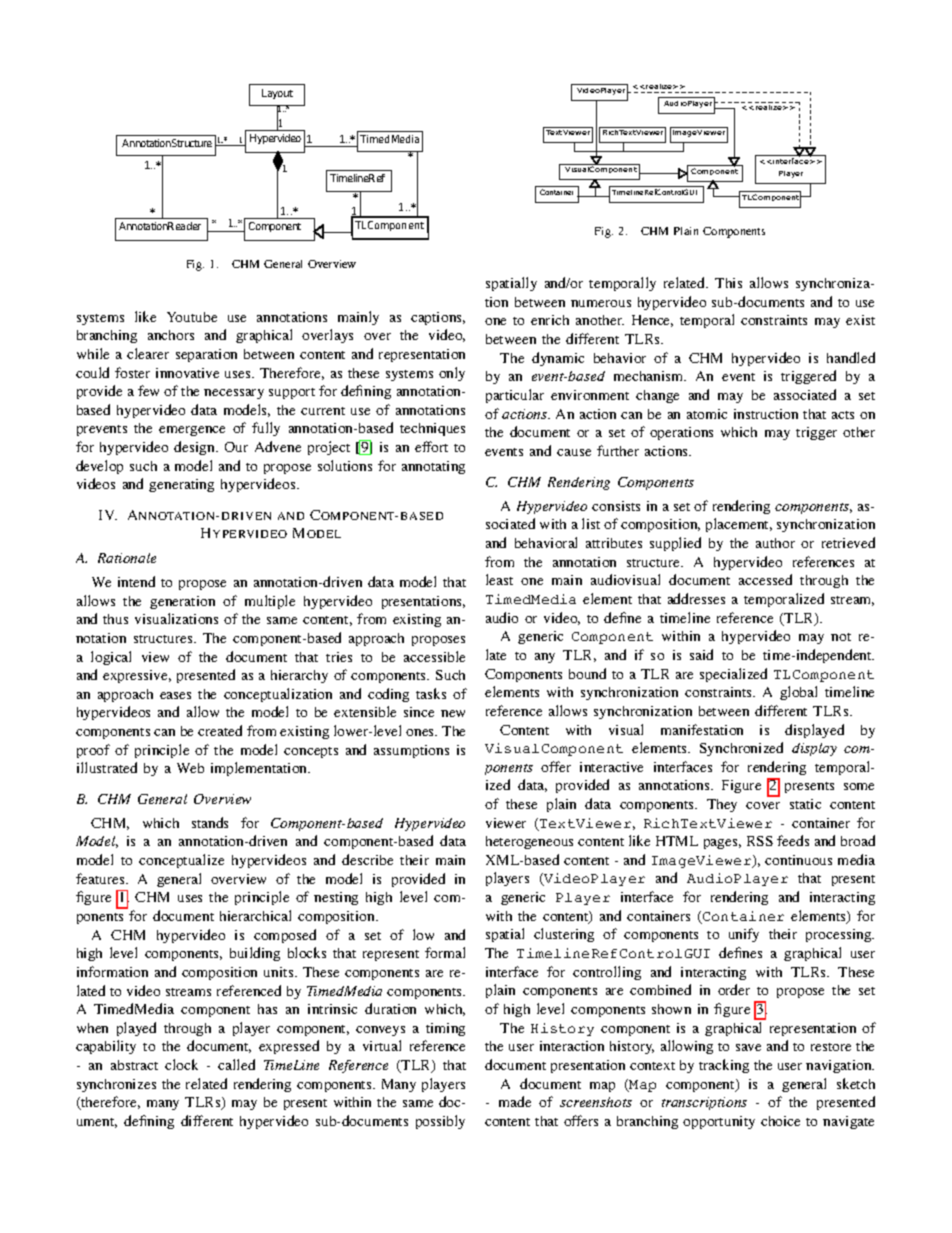 This screenshot has height=1233, width=952. What do you see at coordinates (181, 1064) in the screenshot?
I see `clock` at bounding box center [181, 1064].
